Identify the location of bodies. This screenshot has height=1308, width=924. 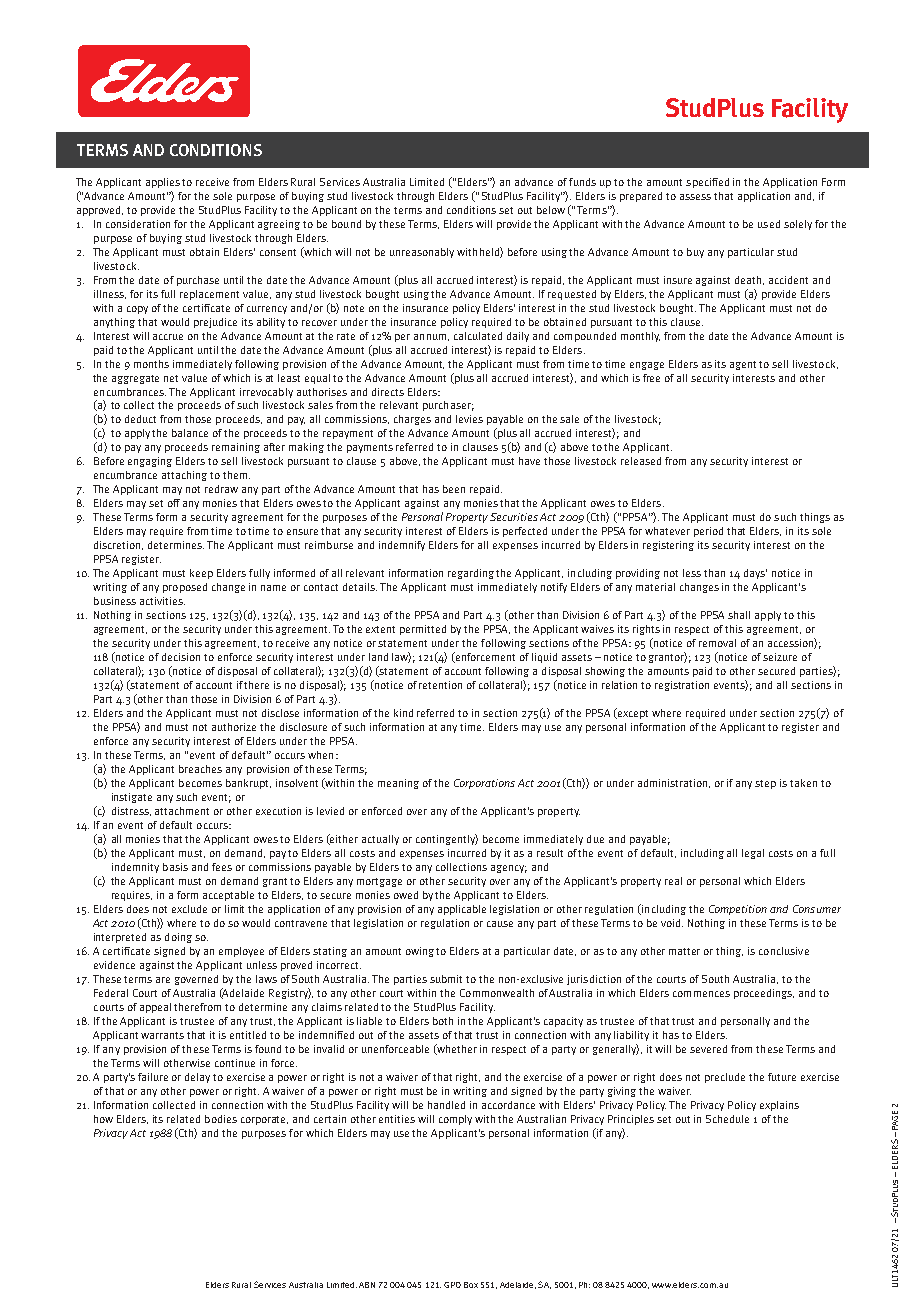
(221, 1119).
